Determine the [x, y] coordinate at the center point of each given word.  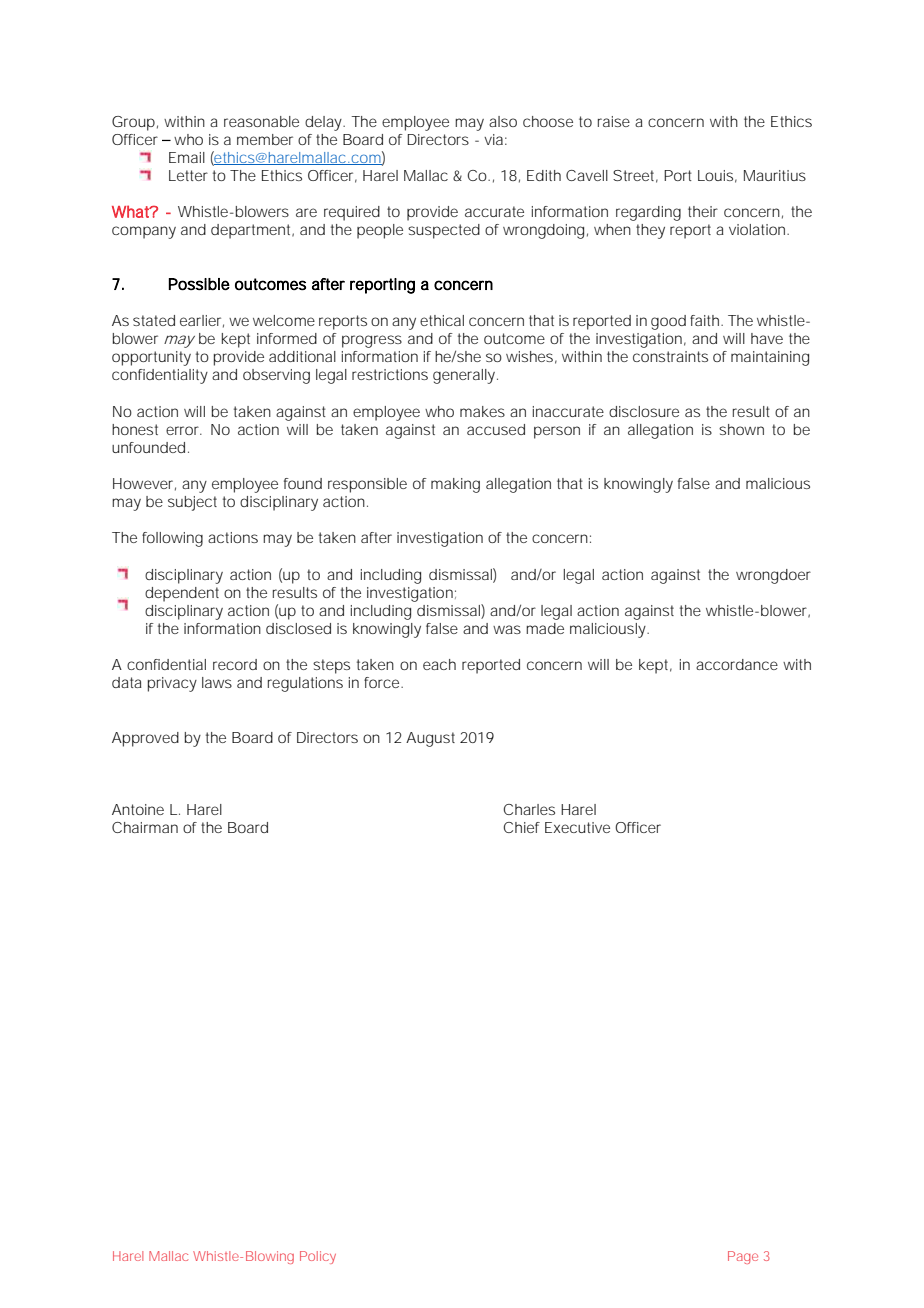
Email [187, 157]
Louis [717, 176]
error [184, 430]
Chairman [145, 827]
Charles [529, 809]
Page [743, 1257]
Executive [577, 827]
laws [217, 682]
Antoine [138, 809]
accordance [737, 664]
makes [482, 411]
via [495, 139]
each [439, 664]
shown [741, 429]
